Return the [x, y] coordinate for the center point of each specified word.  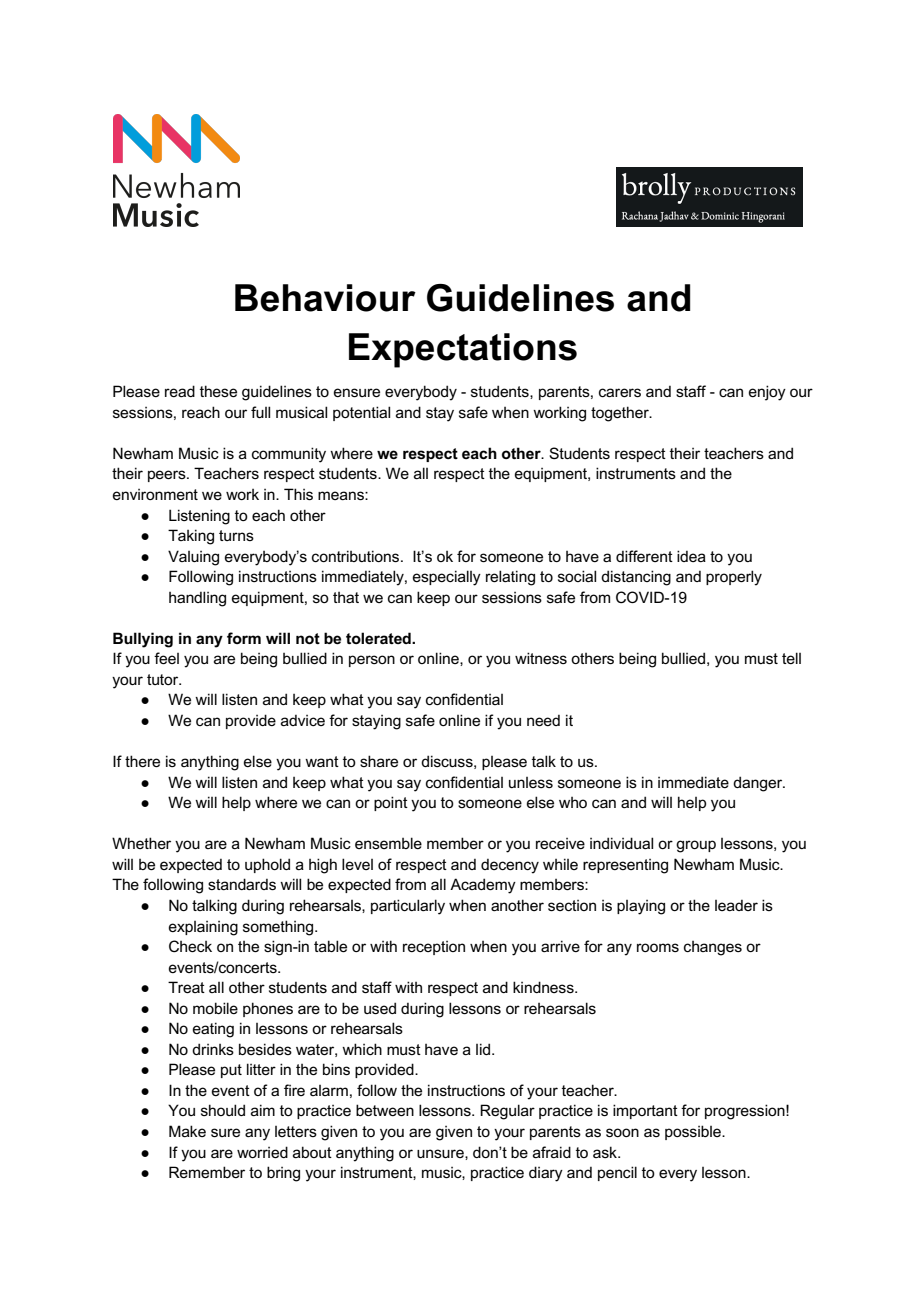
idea [691, 556]
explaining [203, 928]
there [142, 761]
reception [434, 948]
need [543, 720]
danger [759, 784]
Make [187, 1131]
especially [447, 578]
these [218, 391]
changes [713, 948]
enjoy [767, 393]
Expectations [463, 350]
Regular [507, 1112]
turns [236, 535]
